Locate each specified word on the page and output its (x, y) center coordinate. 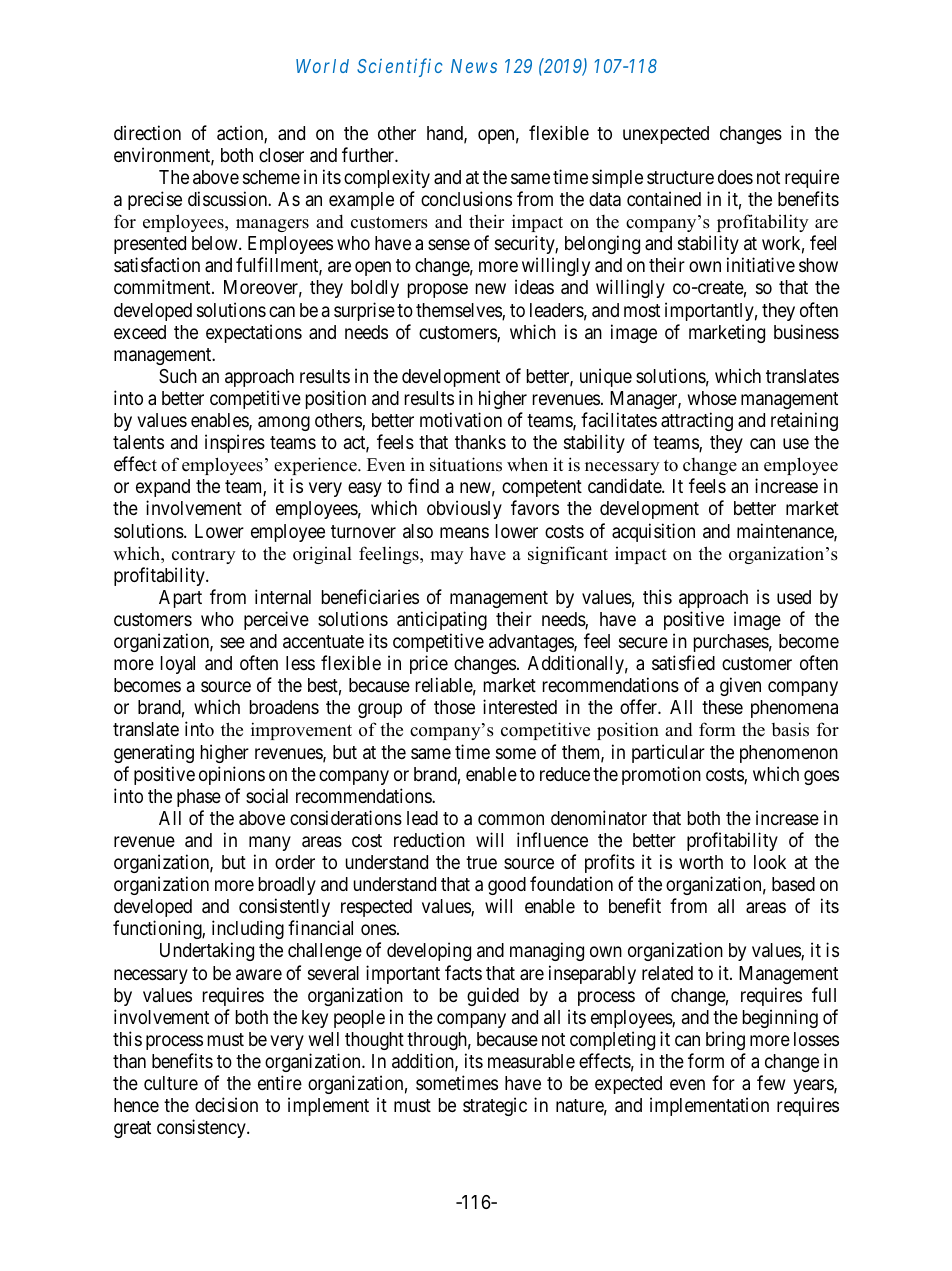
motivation (461, 419)
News (474, 66)
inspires (235, 443)
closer (281, 155)
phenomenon (789, 754)
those (454, 707)
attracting (697, 421)
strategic (495, 1106)
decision (226, 1104)
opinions (232, 775)
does (735, 177)
